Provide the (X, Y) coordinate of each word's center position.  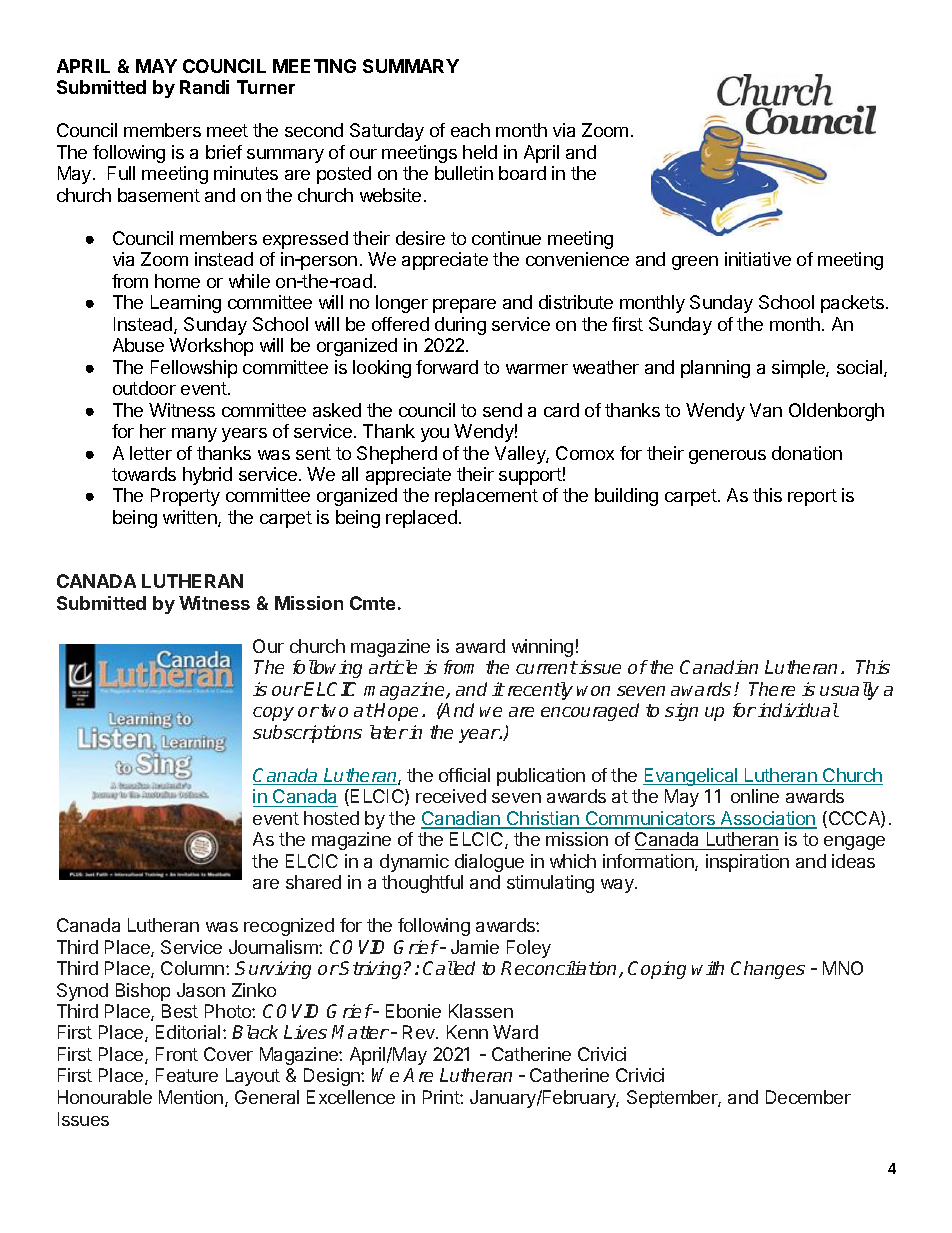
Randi (204, 87)
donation (807, 453)
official (464, 775)
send (502, 410)
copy (273, 714)
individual (798, 710)
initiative (758, 259)
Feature (187, 1075)
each (470, 130)
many (194, 435)
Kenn (467, 1032)
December (808, 1097)
